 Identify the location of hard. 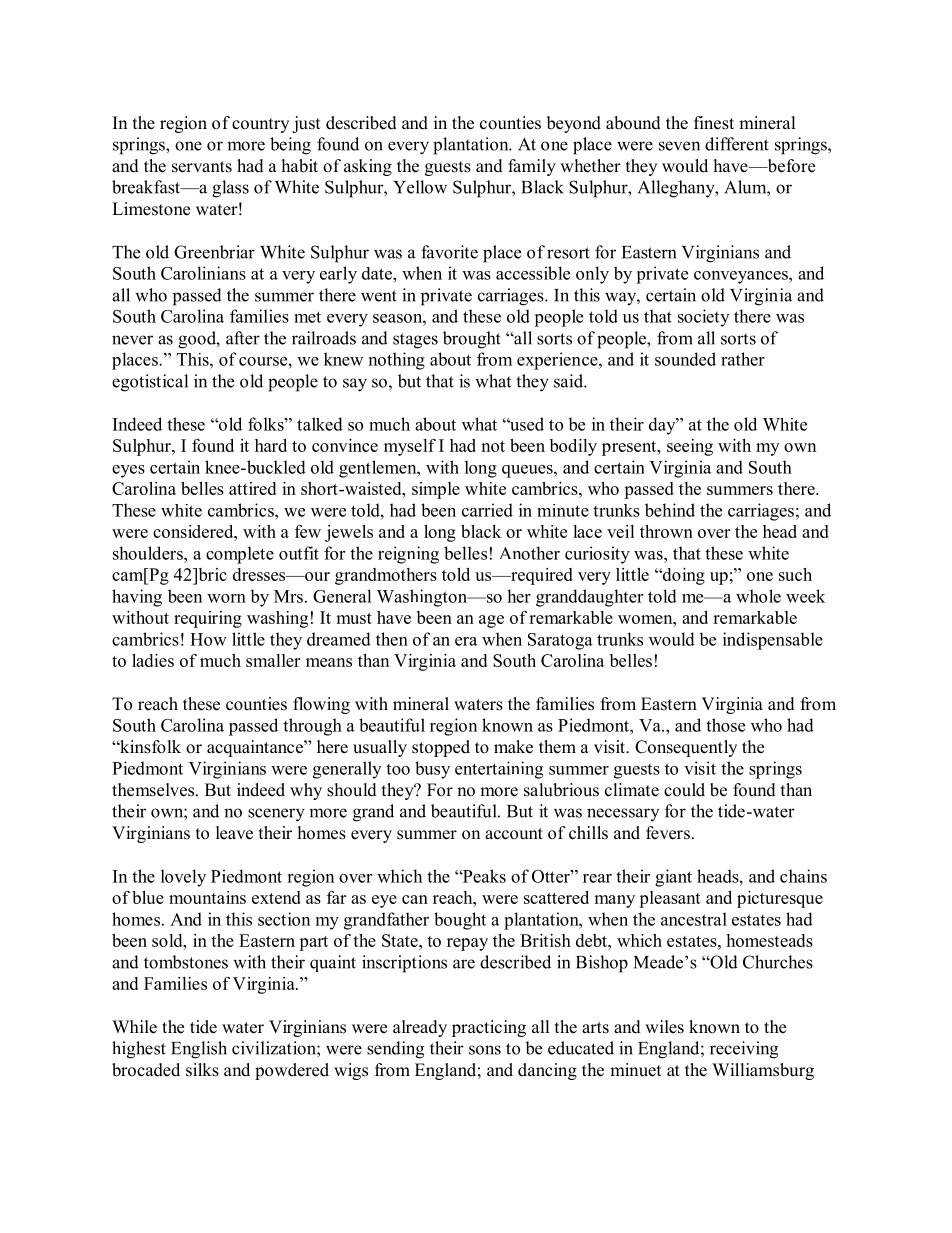
(271, 445).
